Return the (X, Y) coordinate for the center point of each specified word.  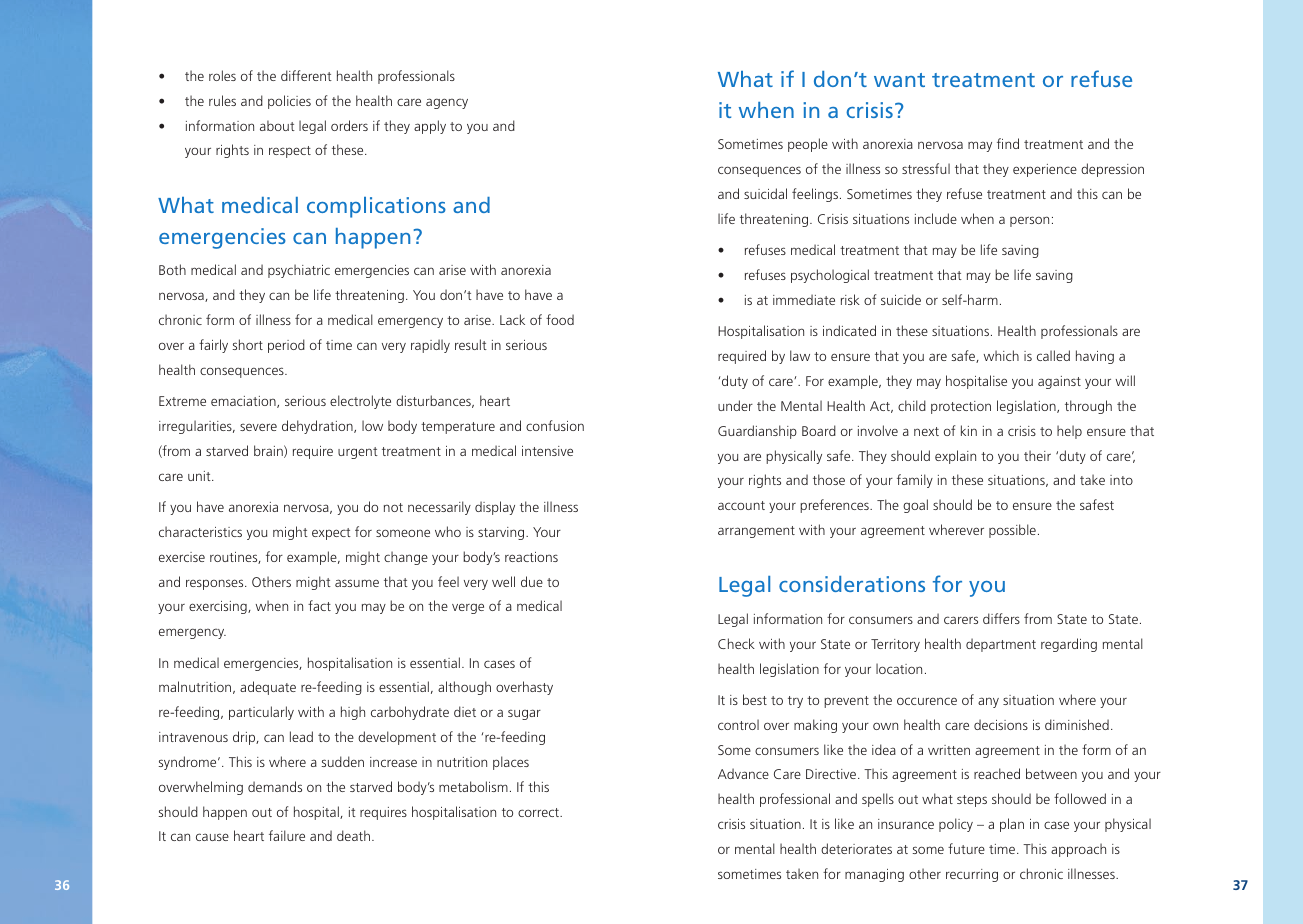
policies (289, 102)
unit (200, 476)
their (1037, 455)
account (741, 505)
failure (287, 835)
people (808, 145)
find (1008, 143)
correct (540, 812)
